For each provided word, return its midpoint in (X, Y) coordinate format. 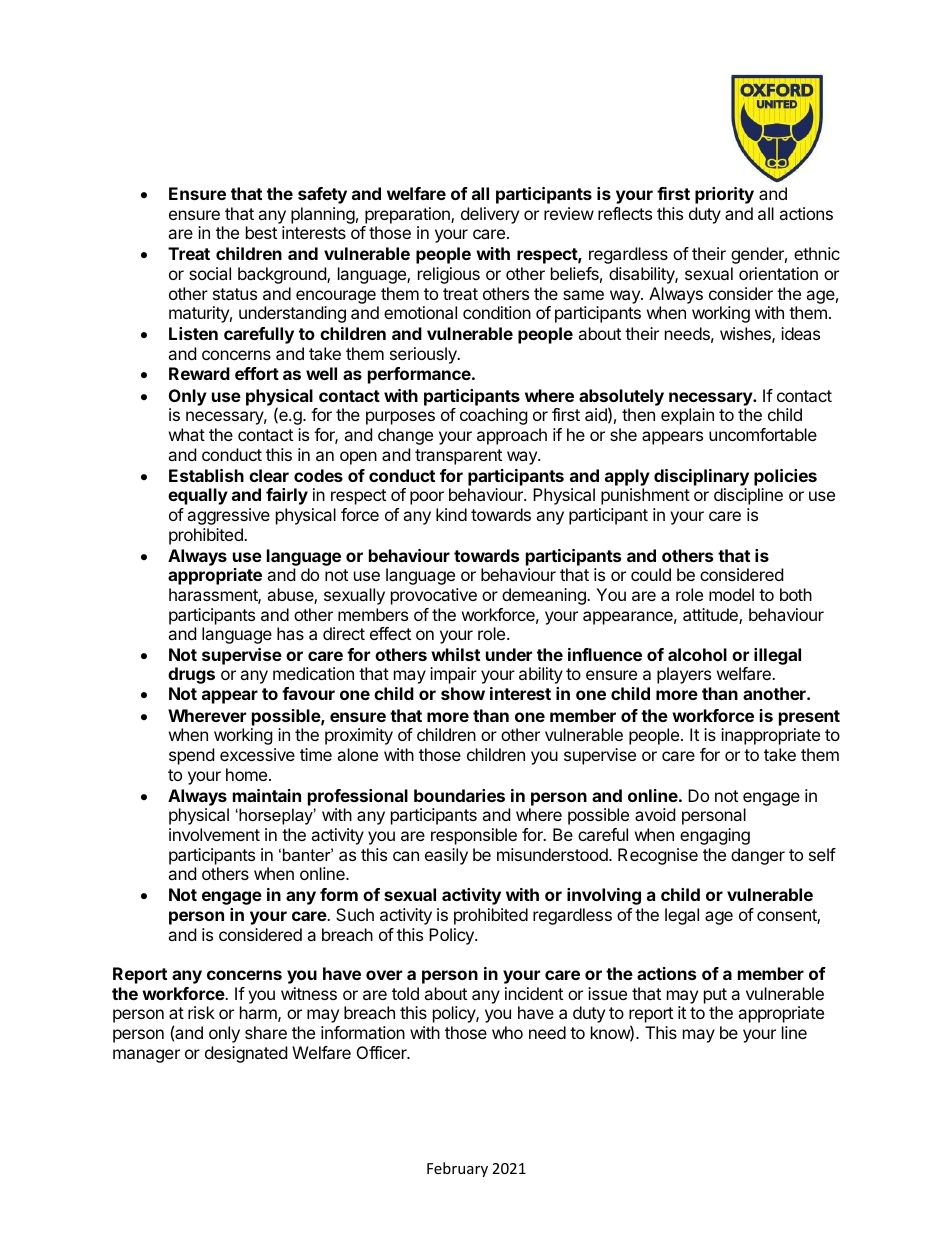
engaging (715, 836)
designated (246, 1054)
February (457, 1169)
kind (451, 514)
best (261, 232)
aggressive (228, 516)
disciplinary (701, 477)
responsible (474, 836)
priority (724, 195)
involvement (214, 834)
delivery (490, 215)
